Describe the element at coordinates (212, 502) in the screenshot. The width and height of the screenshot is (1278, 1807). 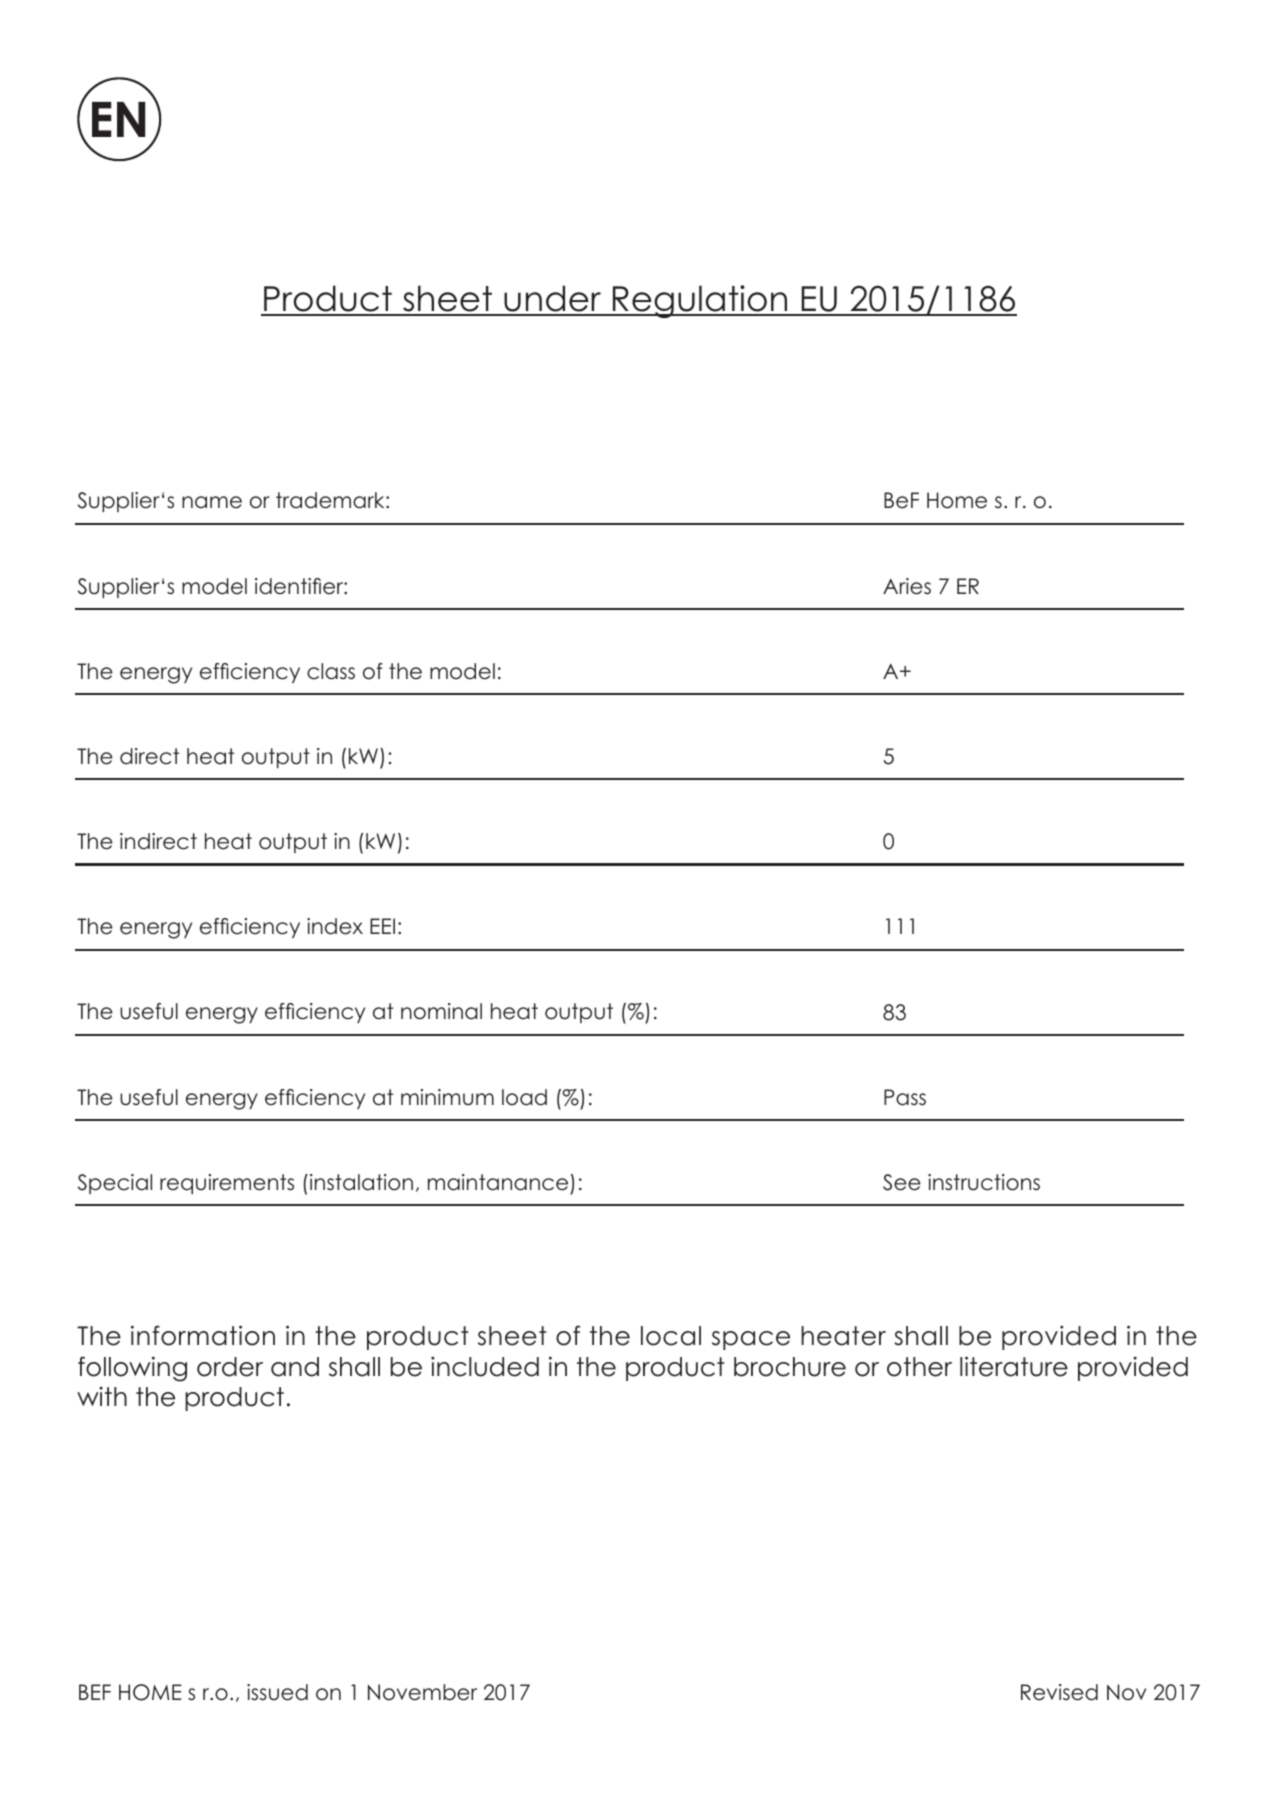
I see `name` at that location.
